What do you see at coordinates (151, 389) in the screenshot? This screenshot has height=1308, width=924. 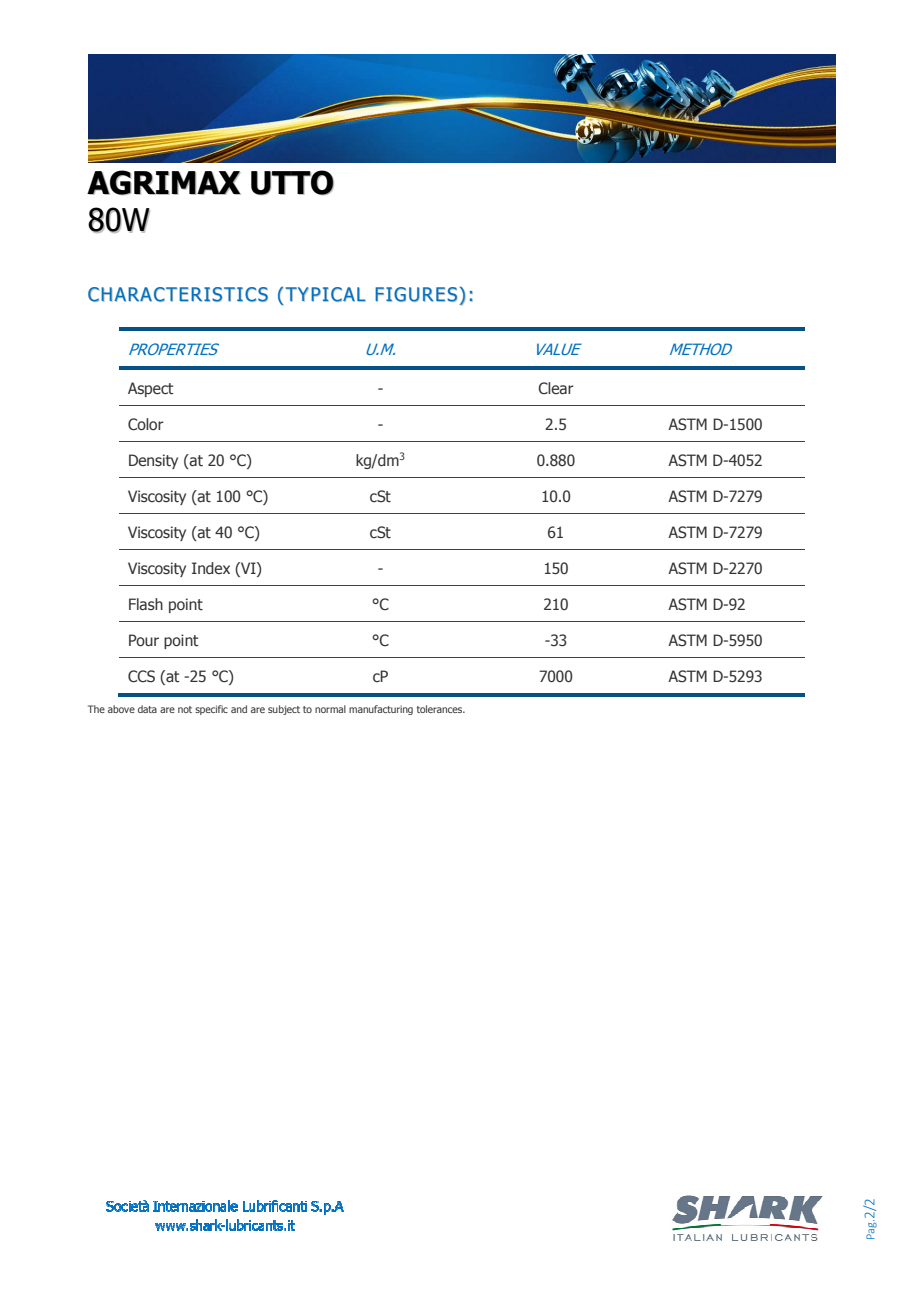 I see `Aspect` at bounding box center [151, 389].
